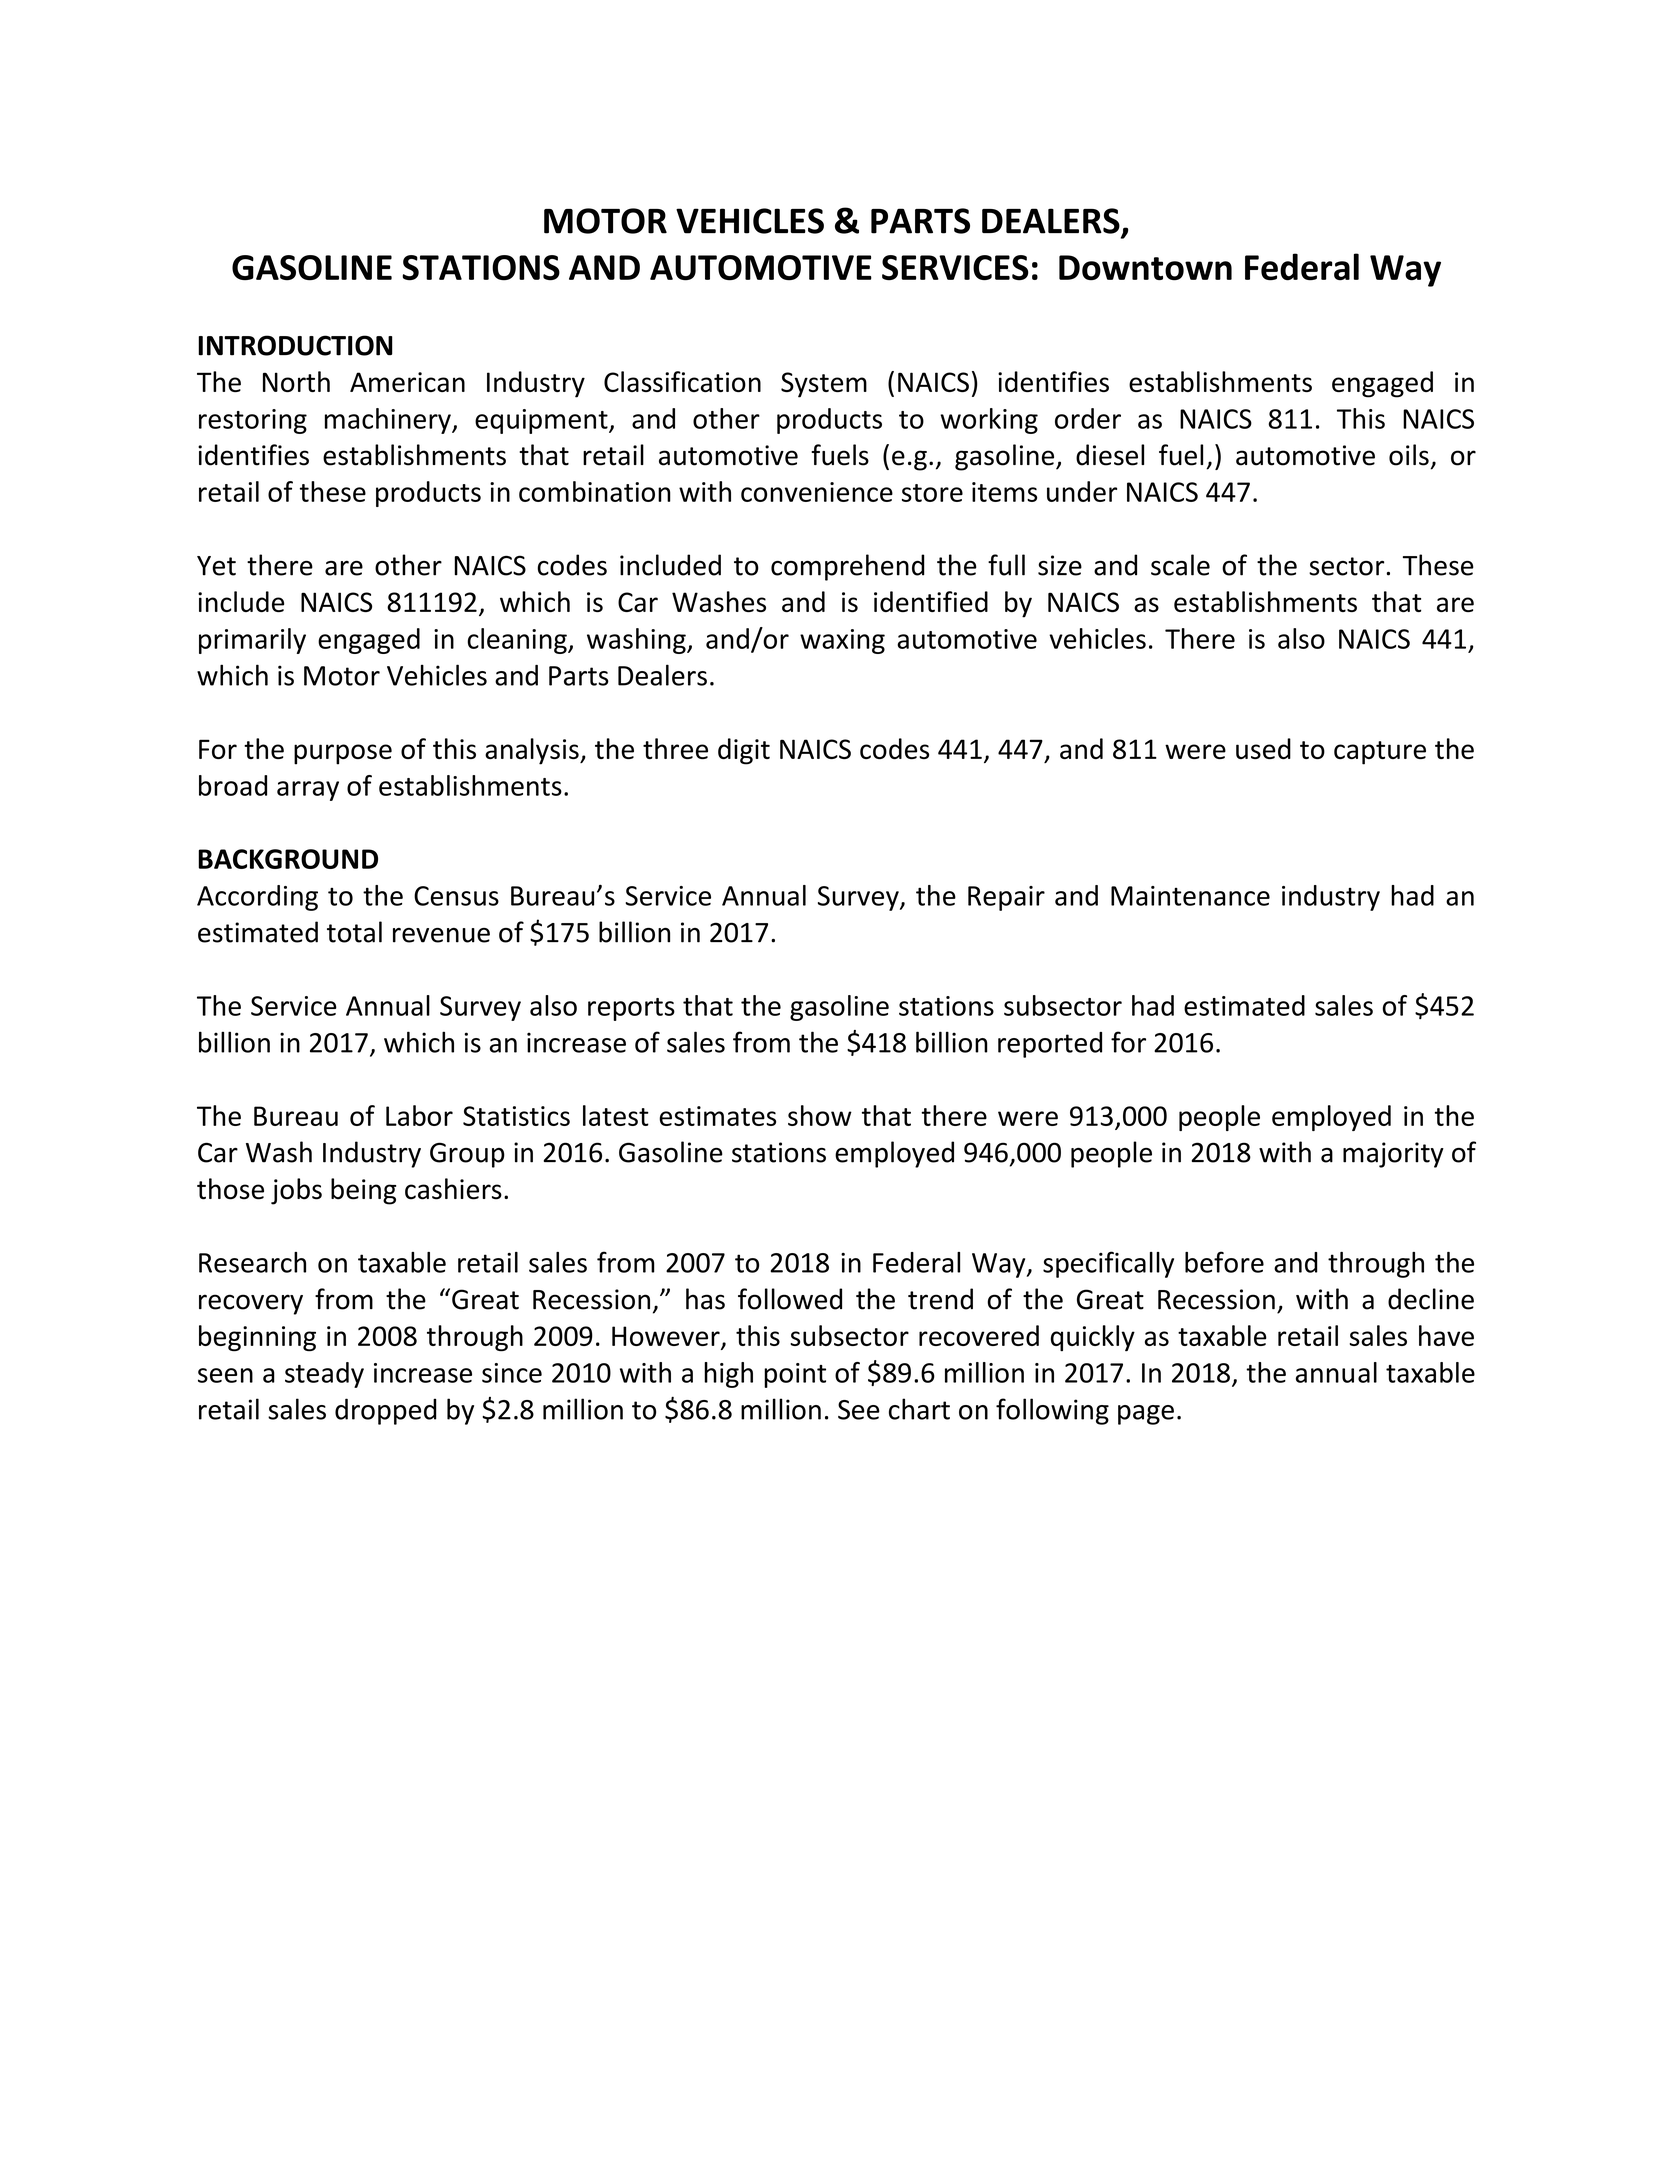 The image size is (1672, 2164). What do you see at coordinates (1146, 1415) in the screenshot?
I see `page` at bounding box center [1146, 1415].
